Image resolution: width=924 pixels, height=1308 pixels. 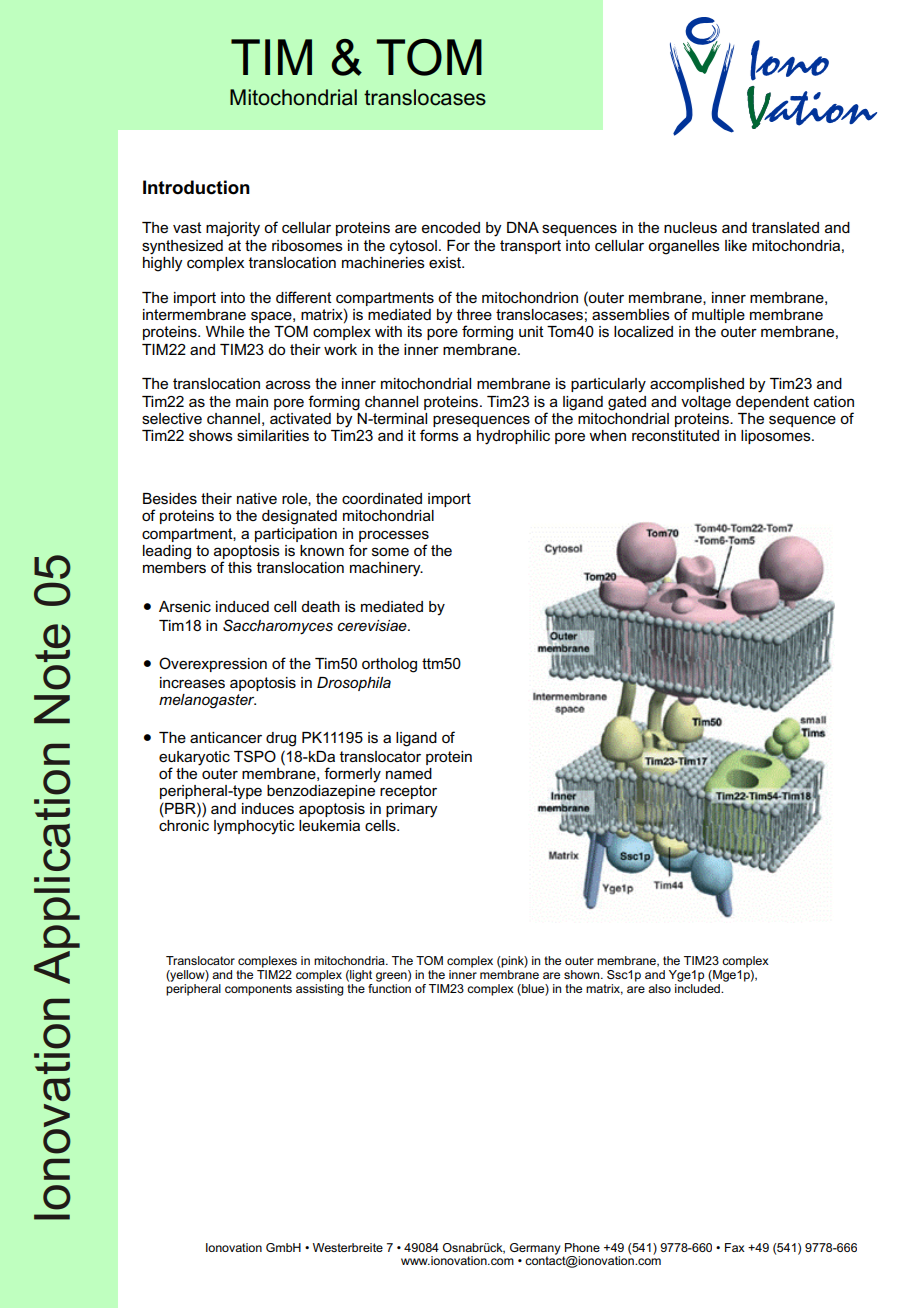 I want to click on reconstituted, so click(x=675, y=435).
